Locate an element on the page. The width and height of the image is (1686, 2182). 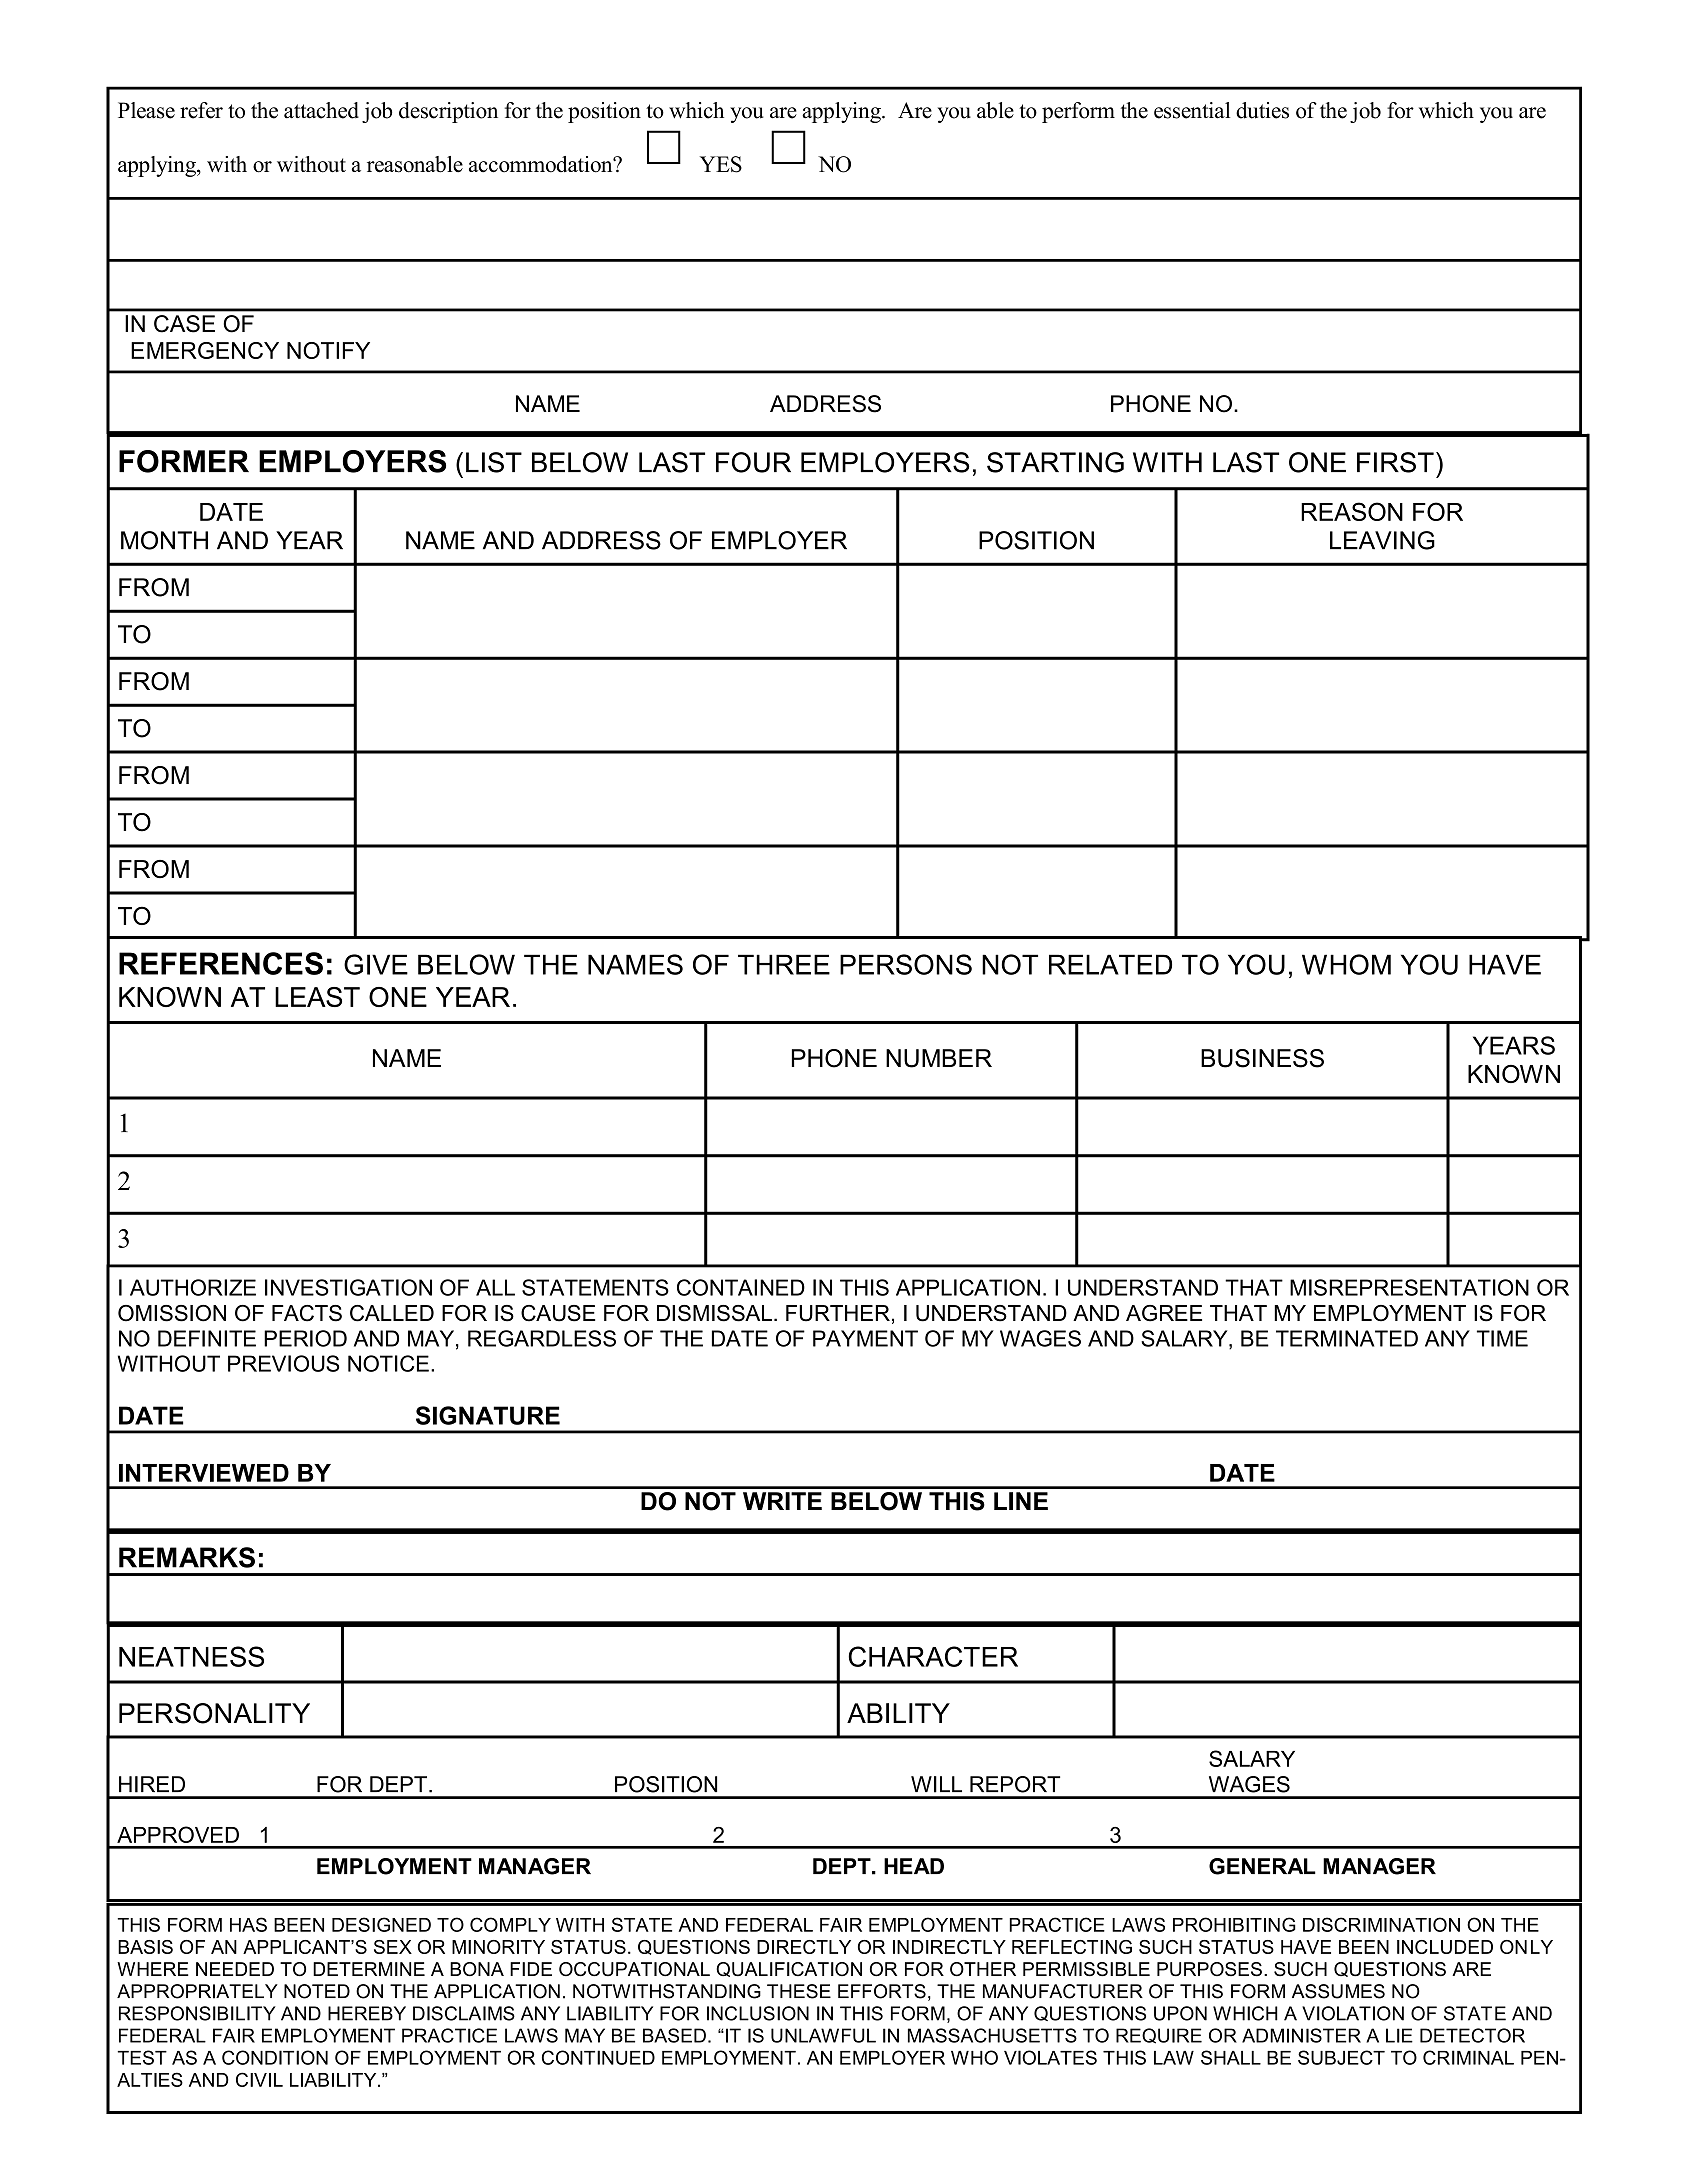
THREE is located at coordinates (784, 964).
